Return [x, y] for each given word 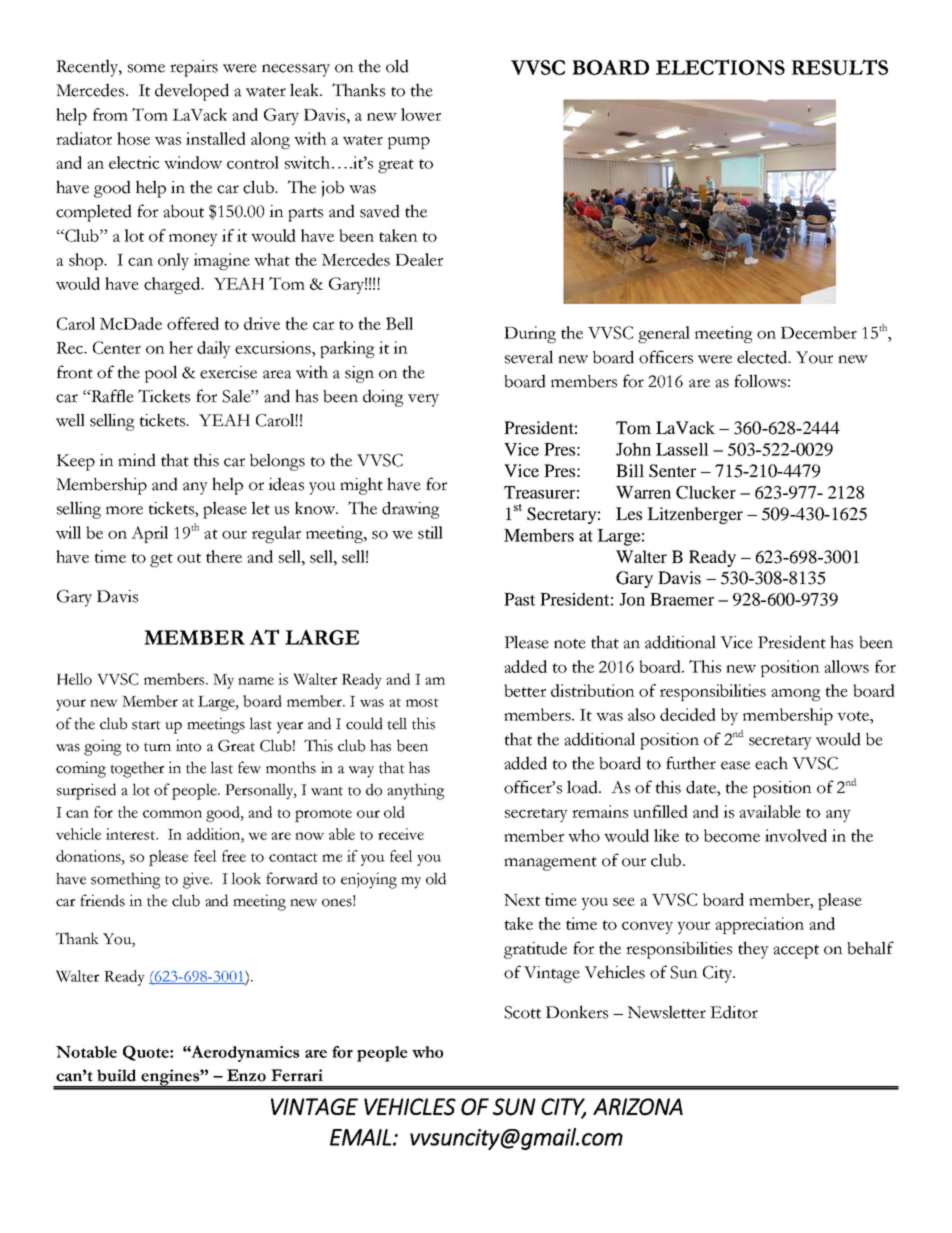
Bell [399, 323]
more [124, 510]
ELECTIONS [720, 67]
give [197, 880]
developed [192, 92]
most [422, 702]
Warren [643, 492]
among [796, 695]
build [116, 1075]
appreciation [759, 925]
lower [421, 114]
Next [522, 900]
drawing [411, 510]
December [819, 332]
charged [173, 285]
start [146, 725]
